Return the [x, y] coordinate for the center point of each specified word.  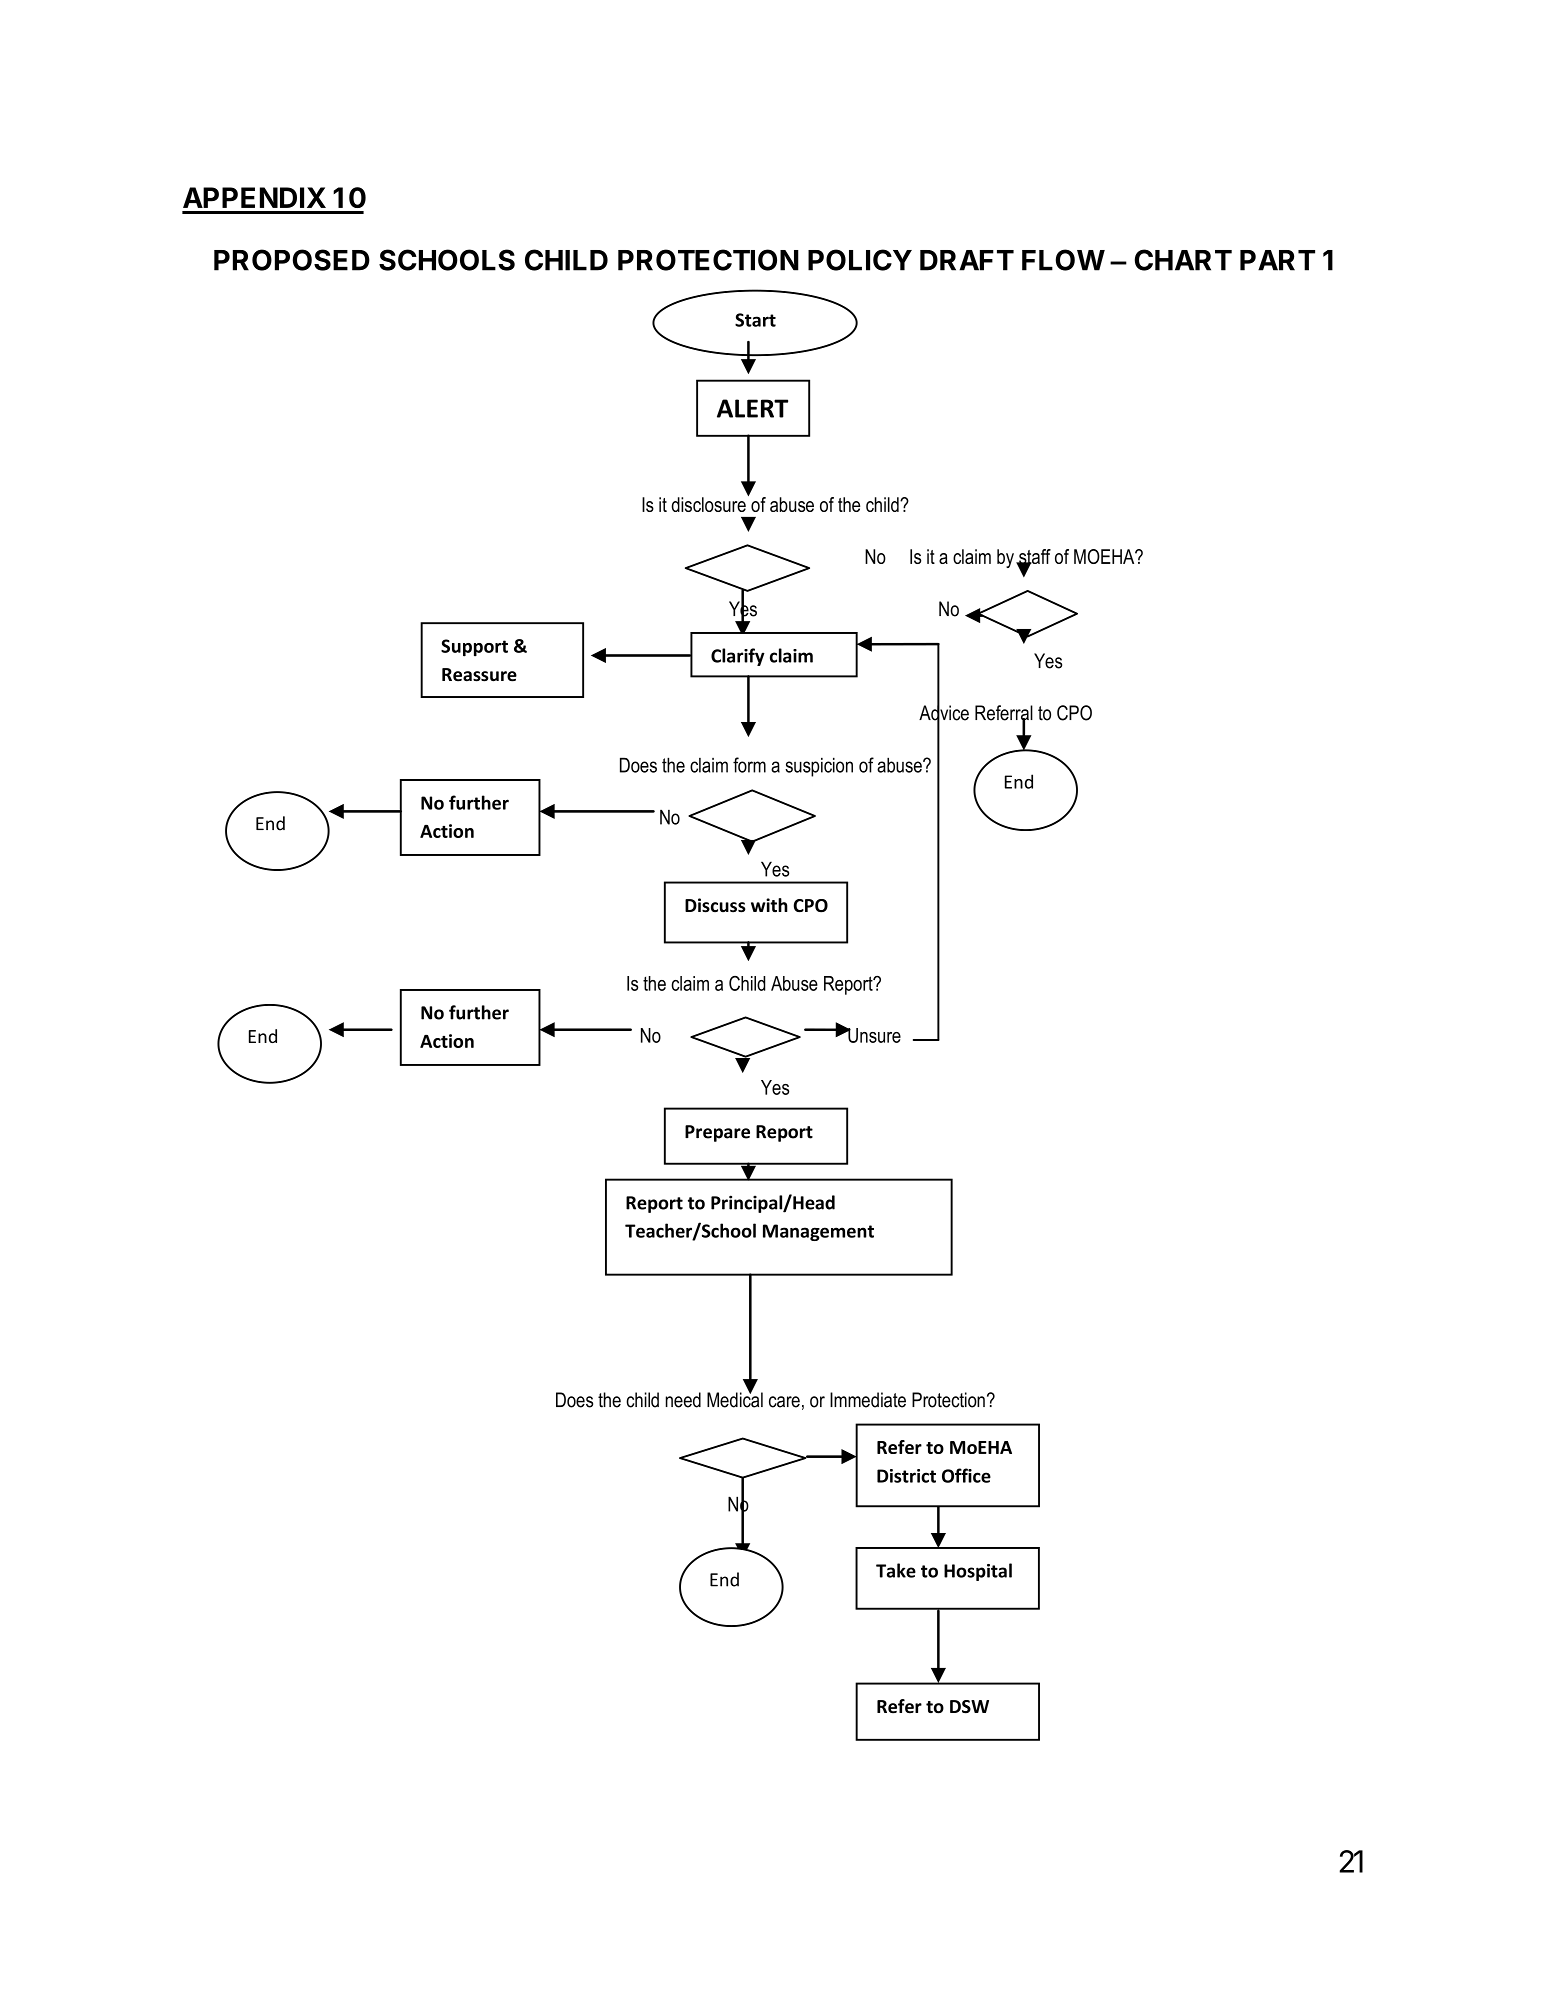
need [683, 1400]
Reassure [479, 675]
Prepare [717, 1133]
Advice [944, 713]
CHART [1183, 260]
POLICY [860, 260]
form [749, 765]
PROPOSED [292, 260]
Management [818, 1232]
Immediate [868, 1400]
